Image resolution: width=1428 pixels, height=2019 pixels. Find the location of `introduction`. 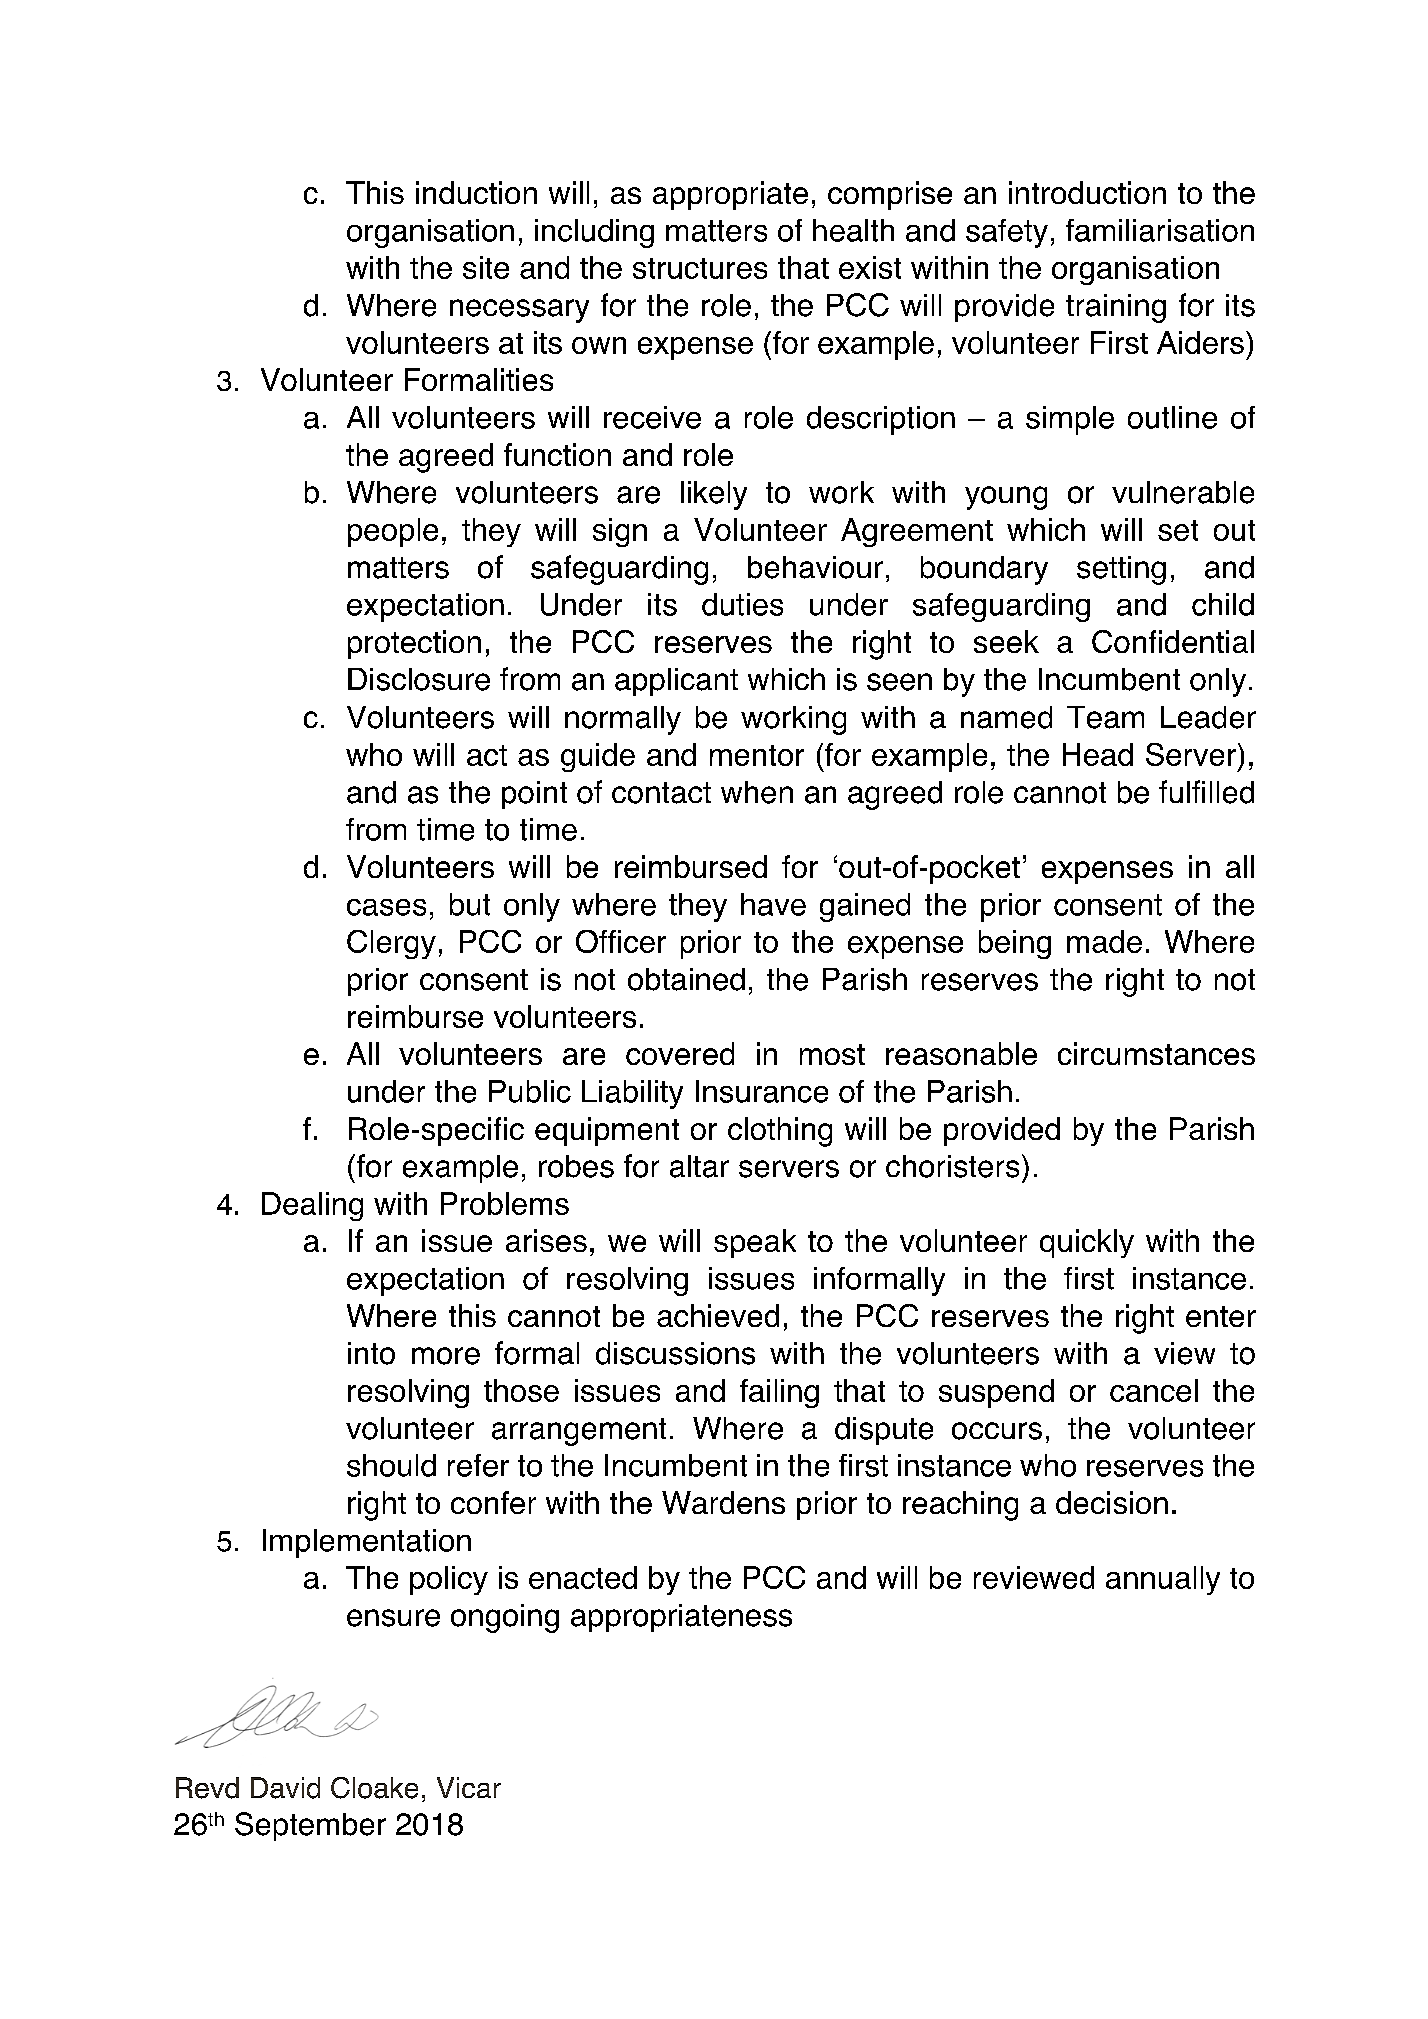

introduction is located at coordinates (1087, 192).
